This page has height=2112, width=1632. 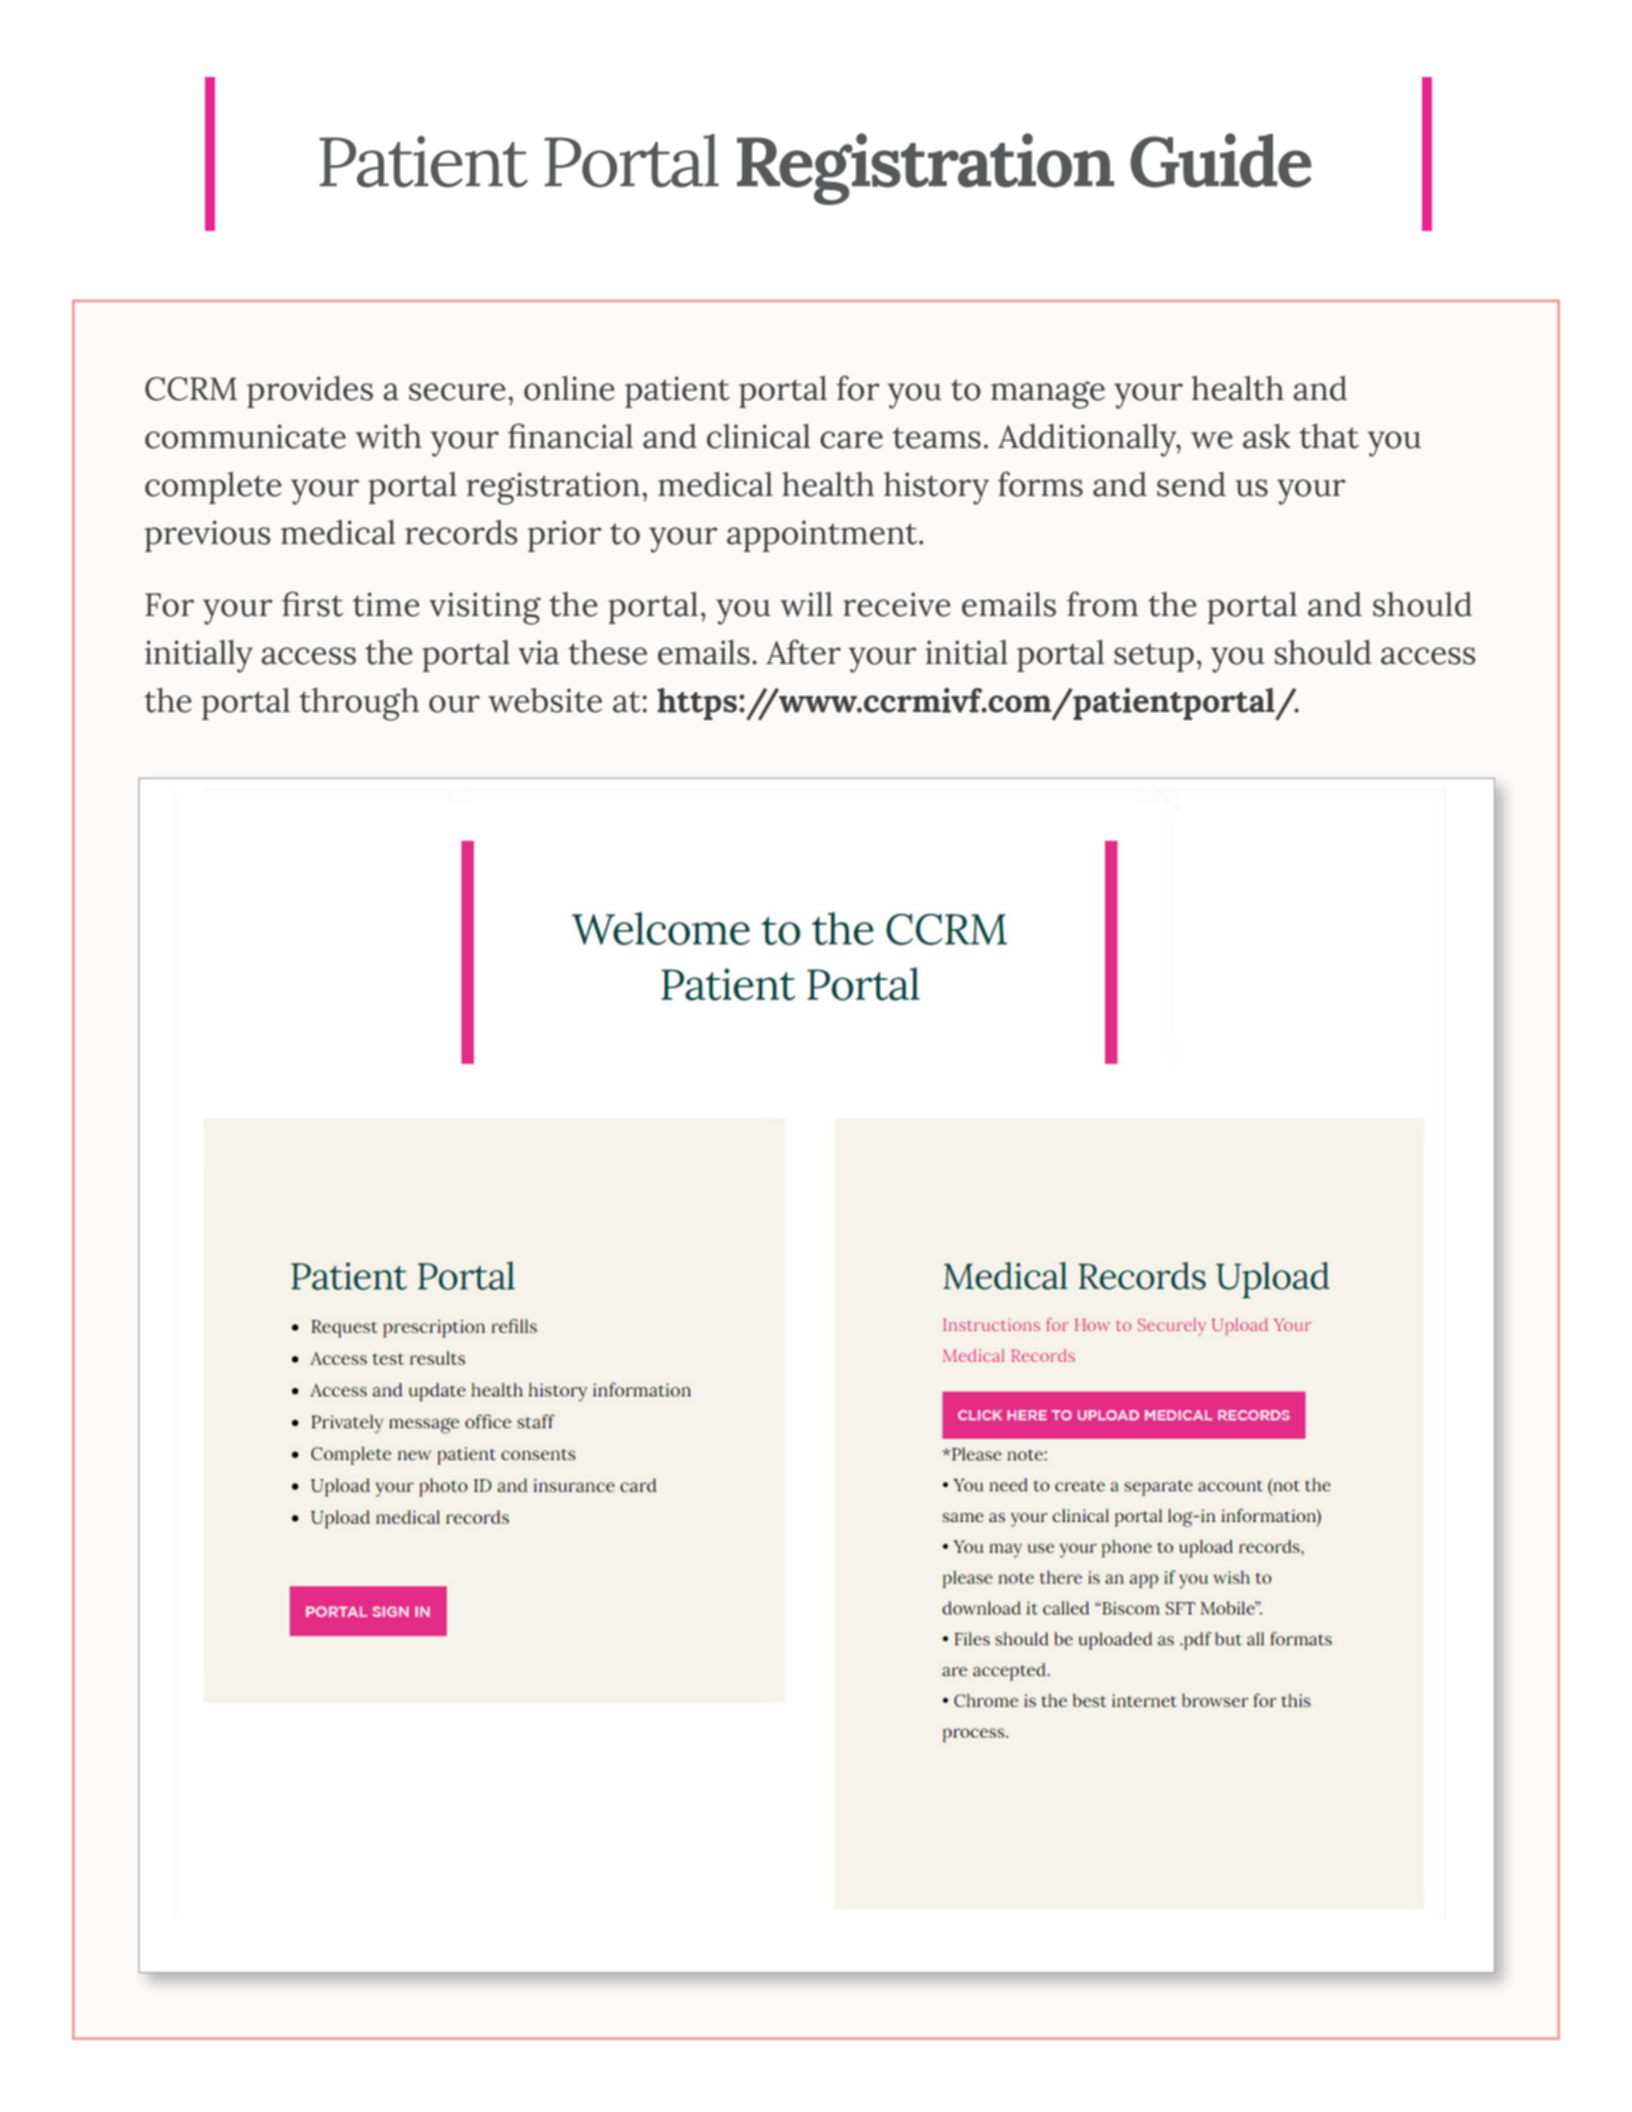 I want to click on through, so click(x=359, y=704).
